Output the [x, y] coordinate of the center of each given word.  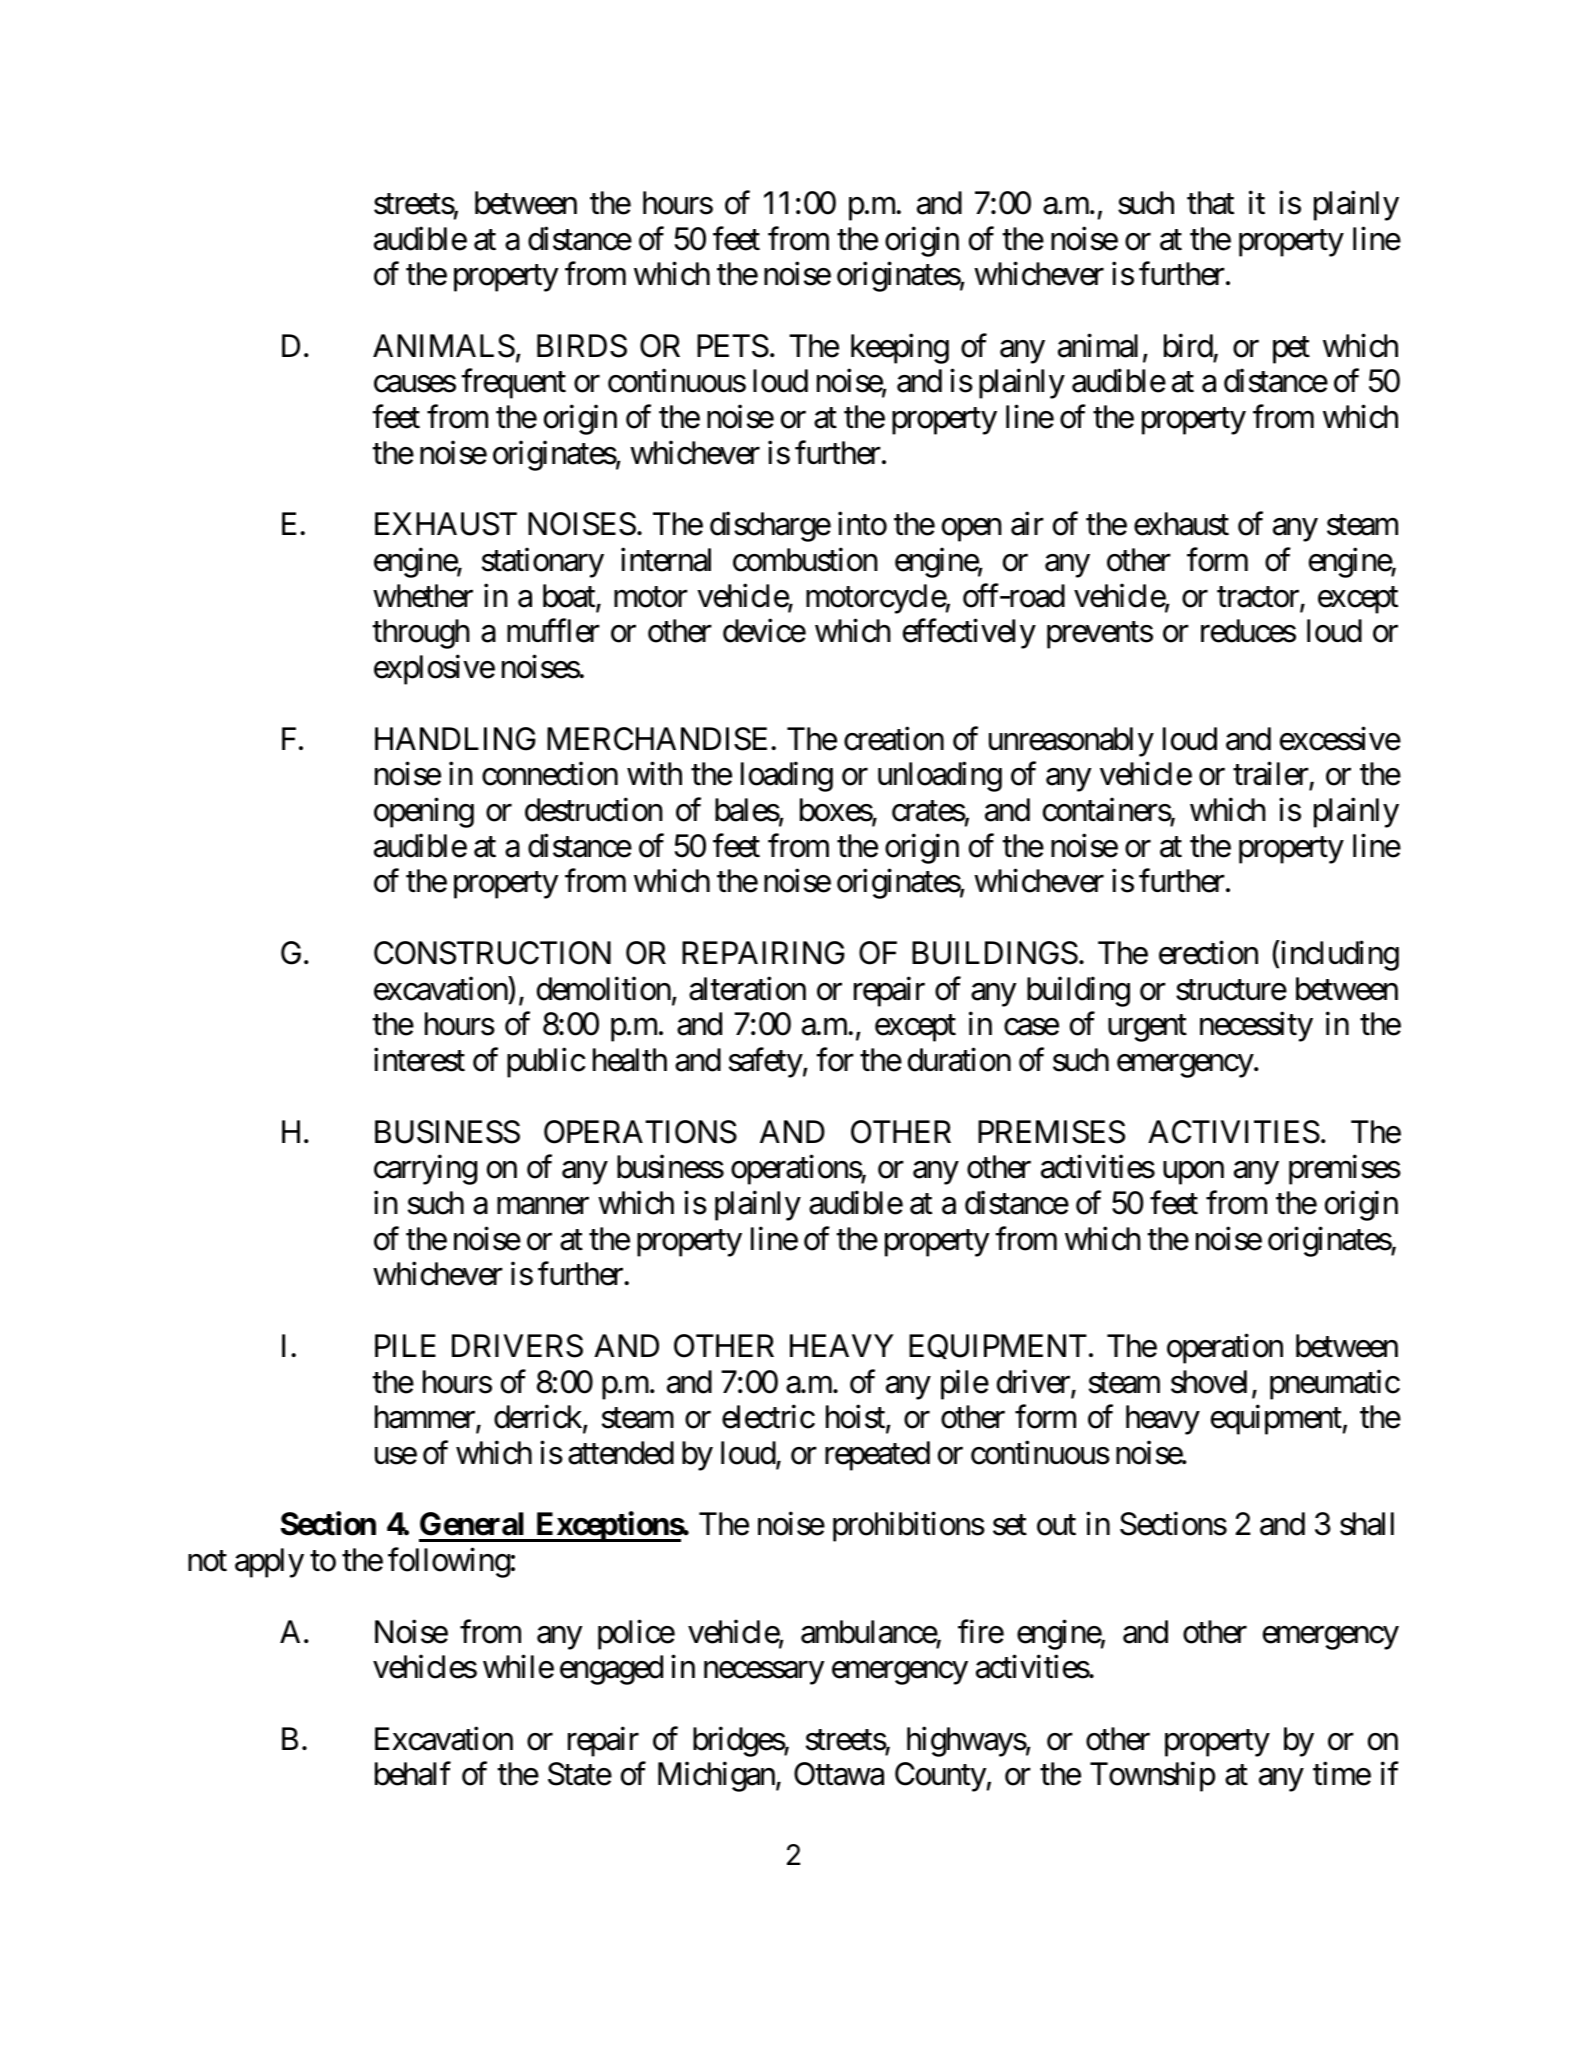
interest [419, 1060]
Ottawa [839, 1774]
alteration [747, 988]
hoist [856, 1418]
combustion [805, 560]
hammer [426, 1418]
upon [1193, 1173]
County [941, 1777]
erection [1208, 953]
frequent [513, 384]
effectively [969, 634]
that [1210, 203]
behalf [413, 1774]
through [421, 634]
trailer [1271, 775]
